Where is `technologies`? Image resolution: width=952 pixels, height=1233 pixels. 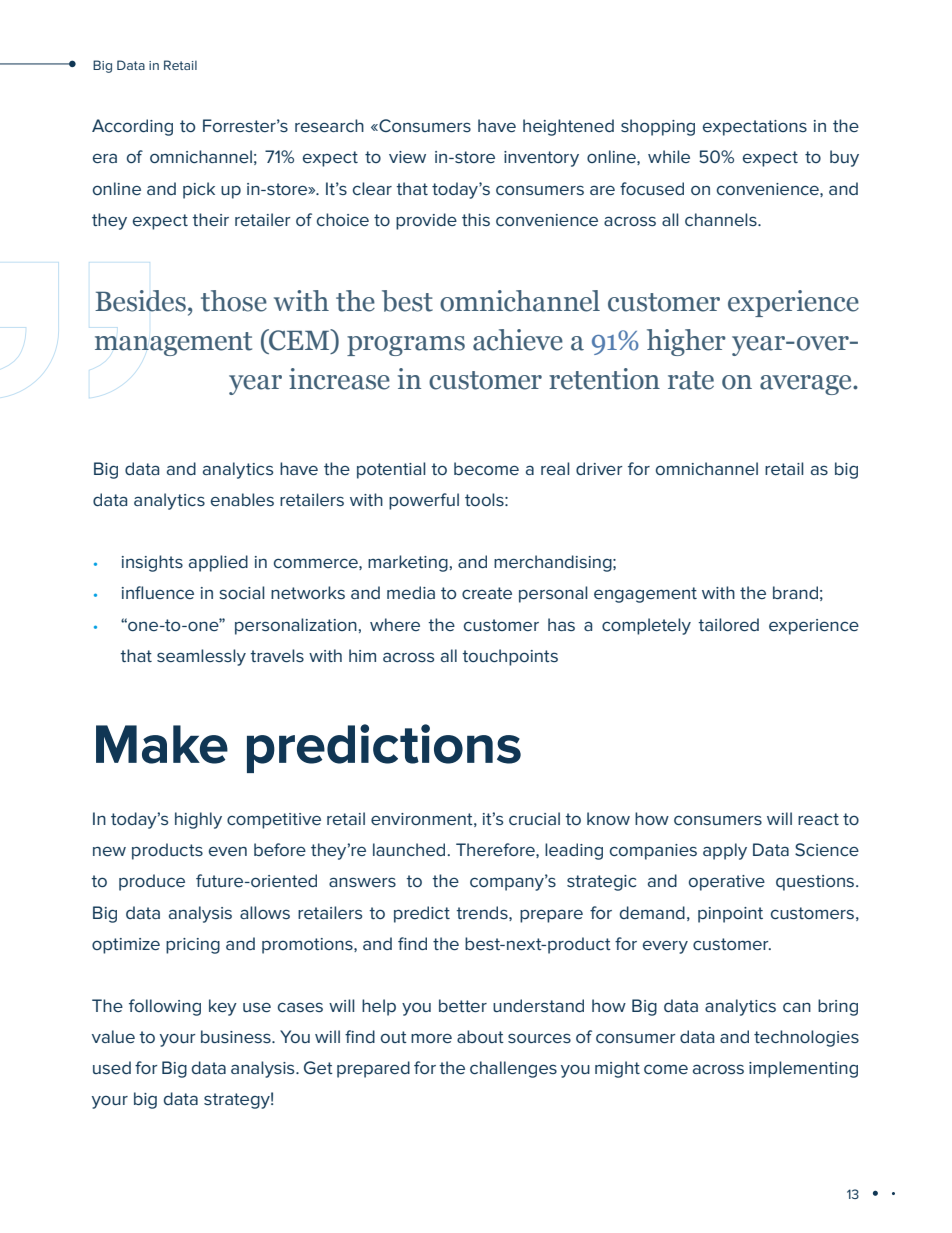 technologies is located at coordinates (806, 1038).
